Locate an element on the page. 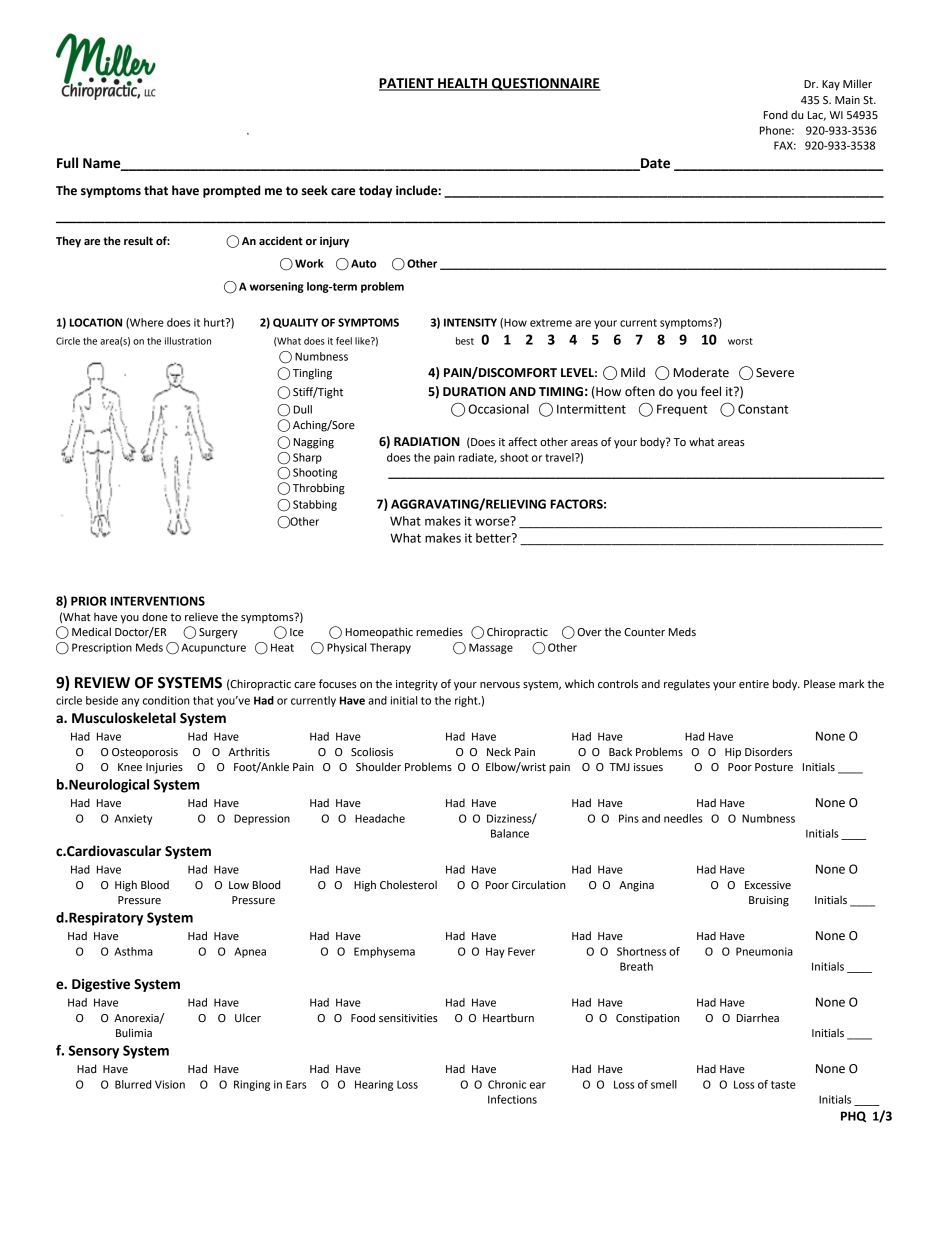 This document has width=952, height=1233. Full is located at coordinates (67, 163).
